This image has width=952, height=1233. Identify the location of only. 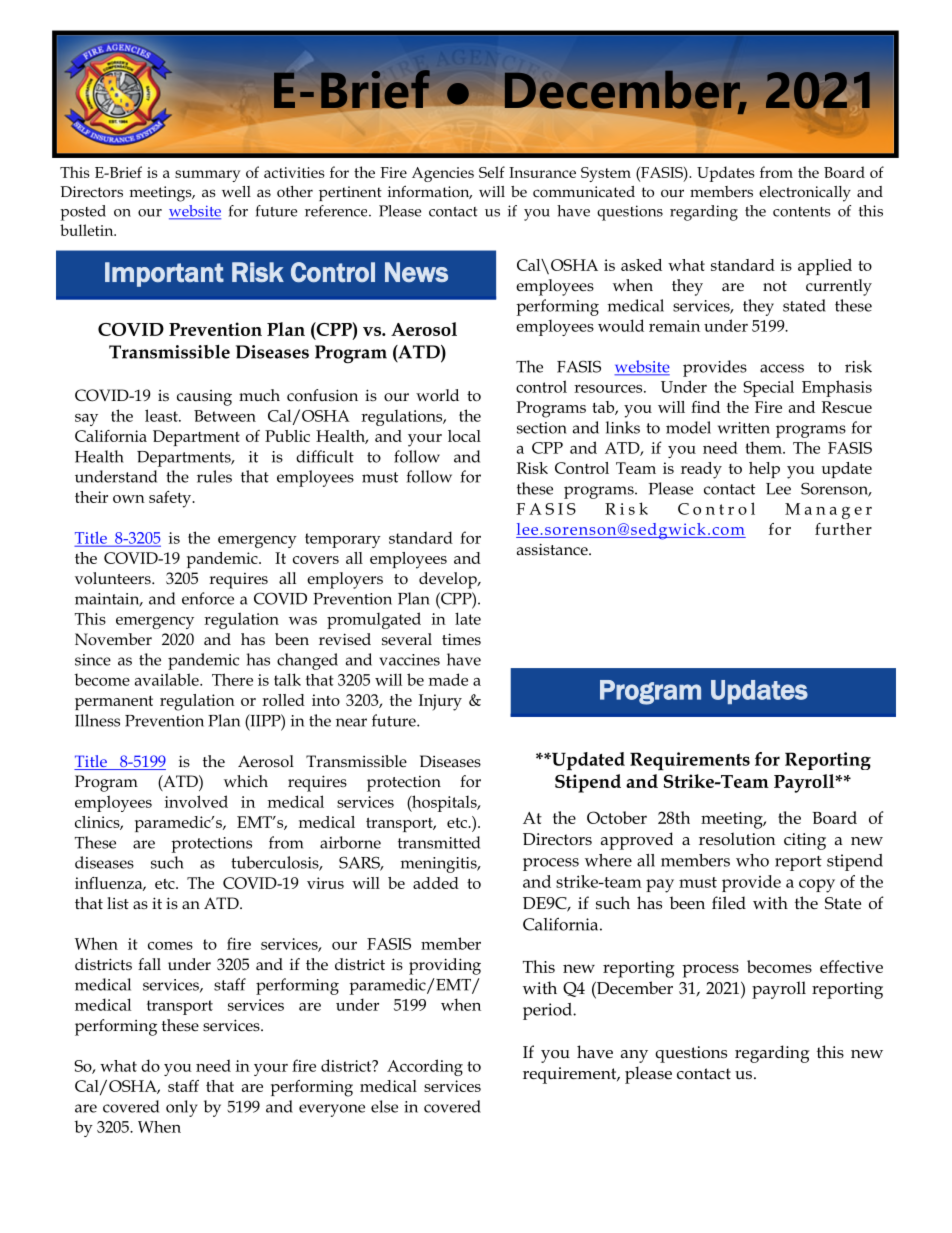
(182, 1108).
